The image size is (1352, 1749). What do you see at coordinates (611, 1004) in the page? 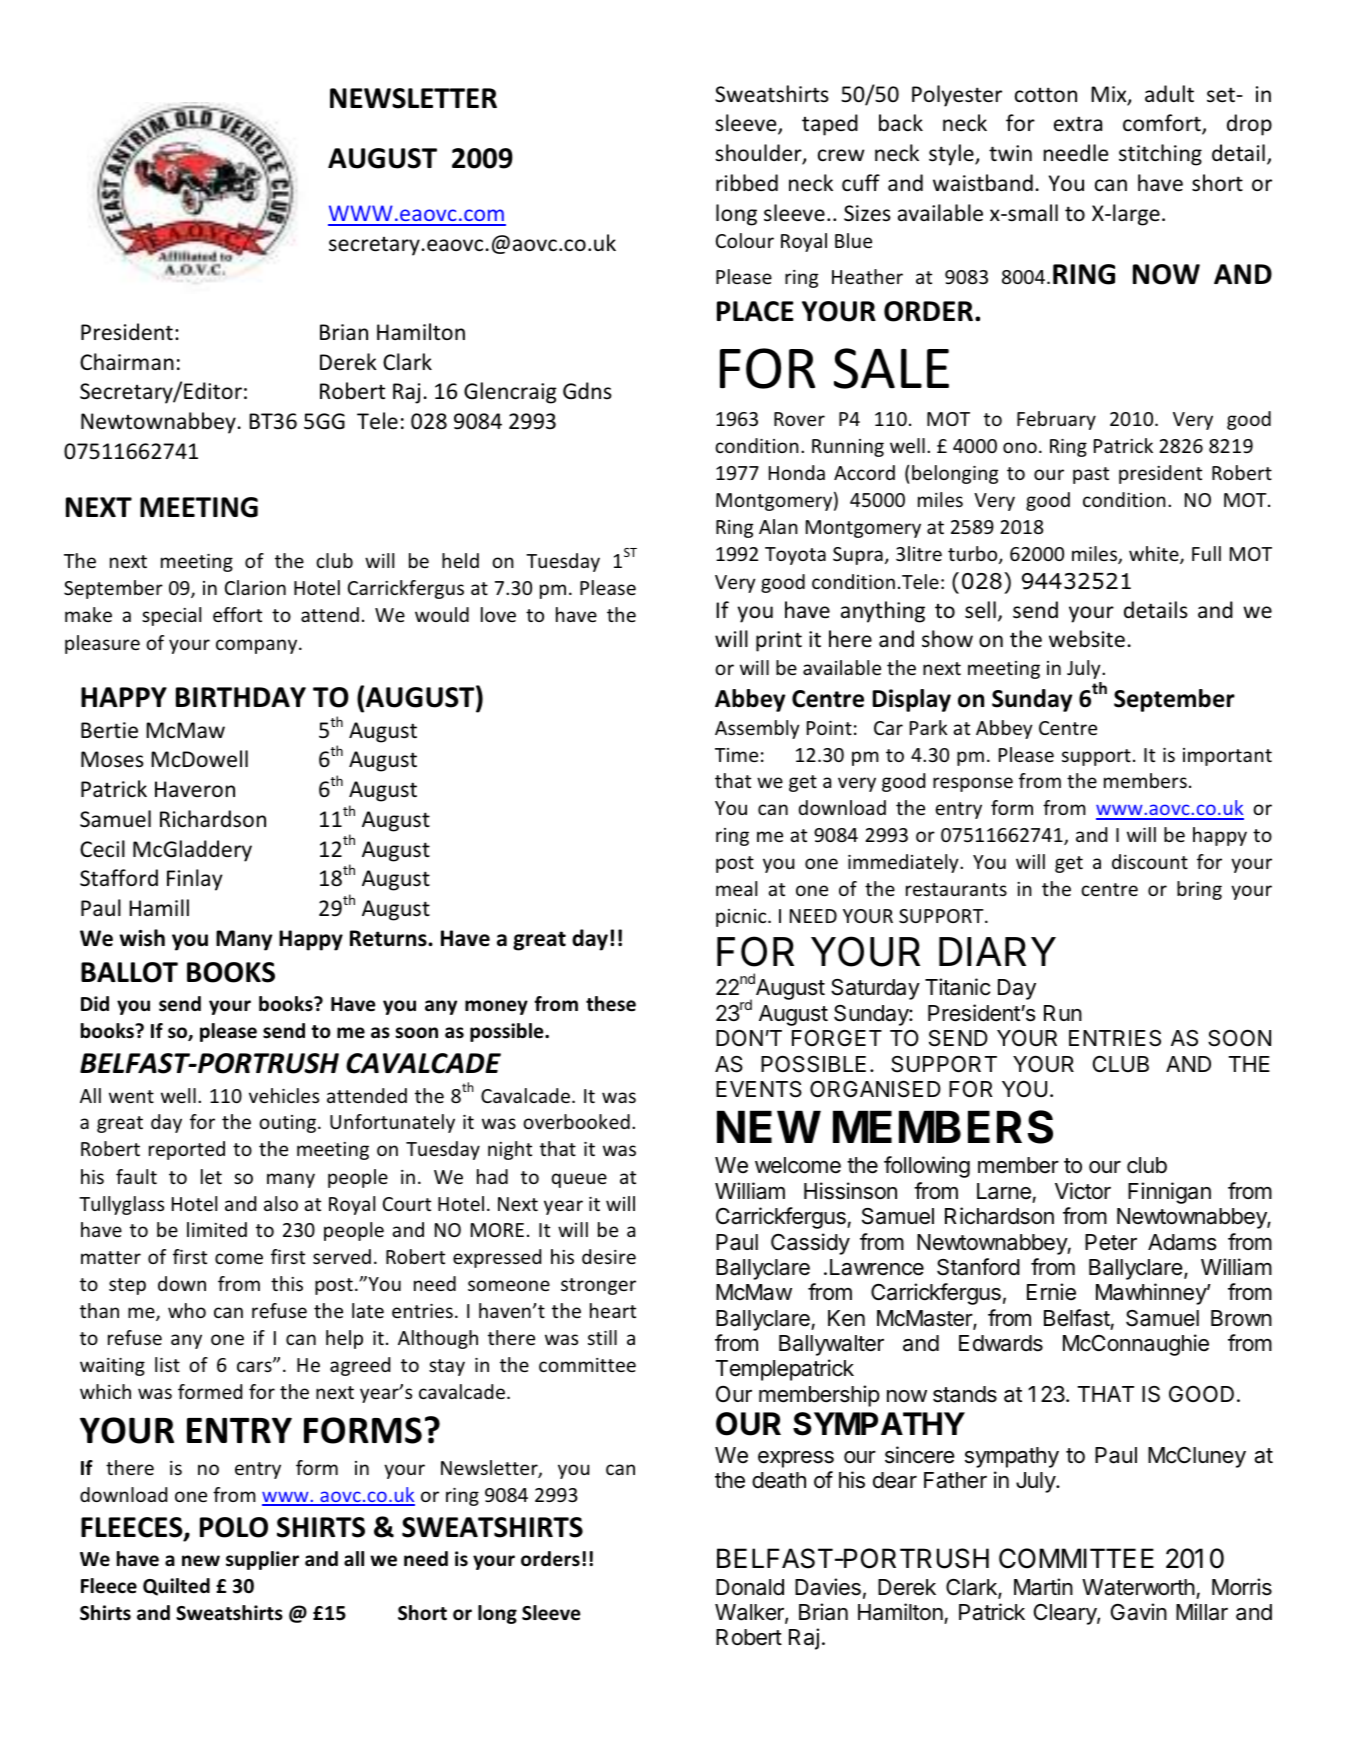
I see `these` at bounding box center [611, 1004].
